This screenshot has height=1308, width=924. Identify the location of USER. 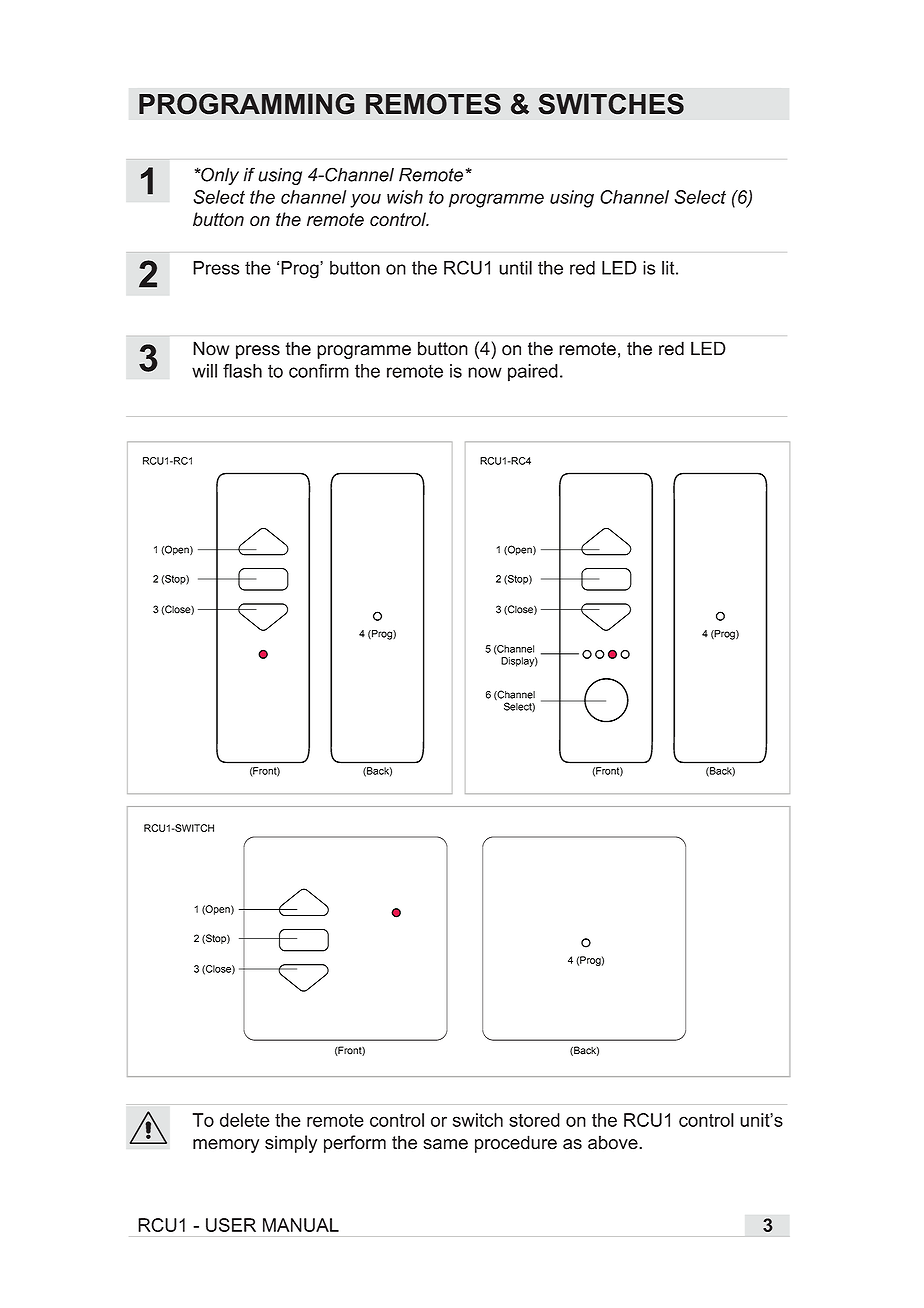
(231, 1225).
